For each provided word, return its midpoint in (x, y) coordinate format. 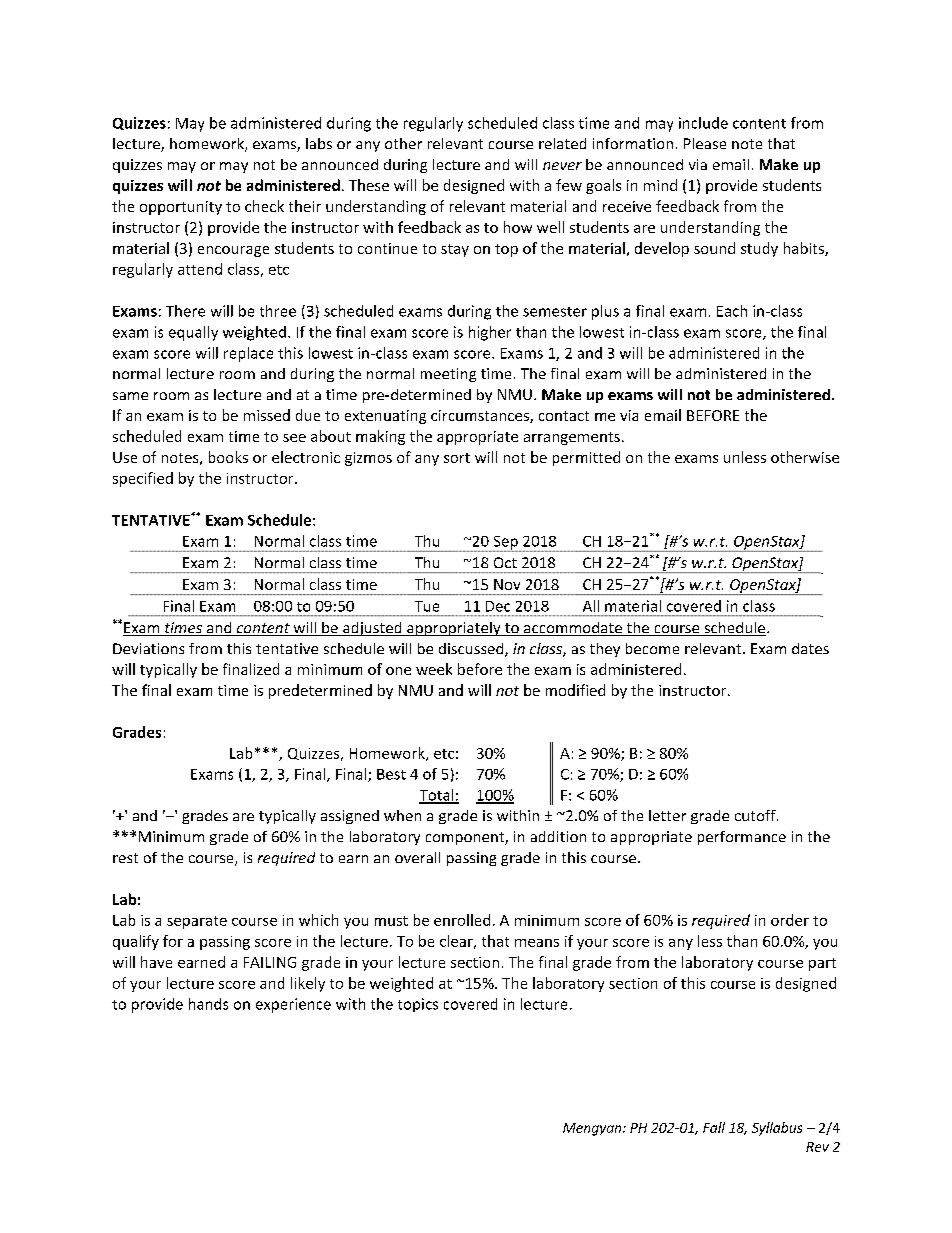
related (562, 143)
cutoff (756, 815)
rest (125, 858)
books (228, 457)
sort (457, 458)
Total (437, 796)
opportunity (181, 208)
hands (208, 1004)
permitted (586, 458)
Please (705, 143)
